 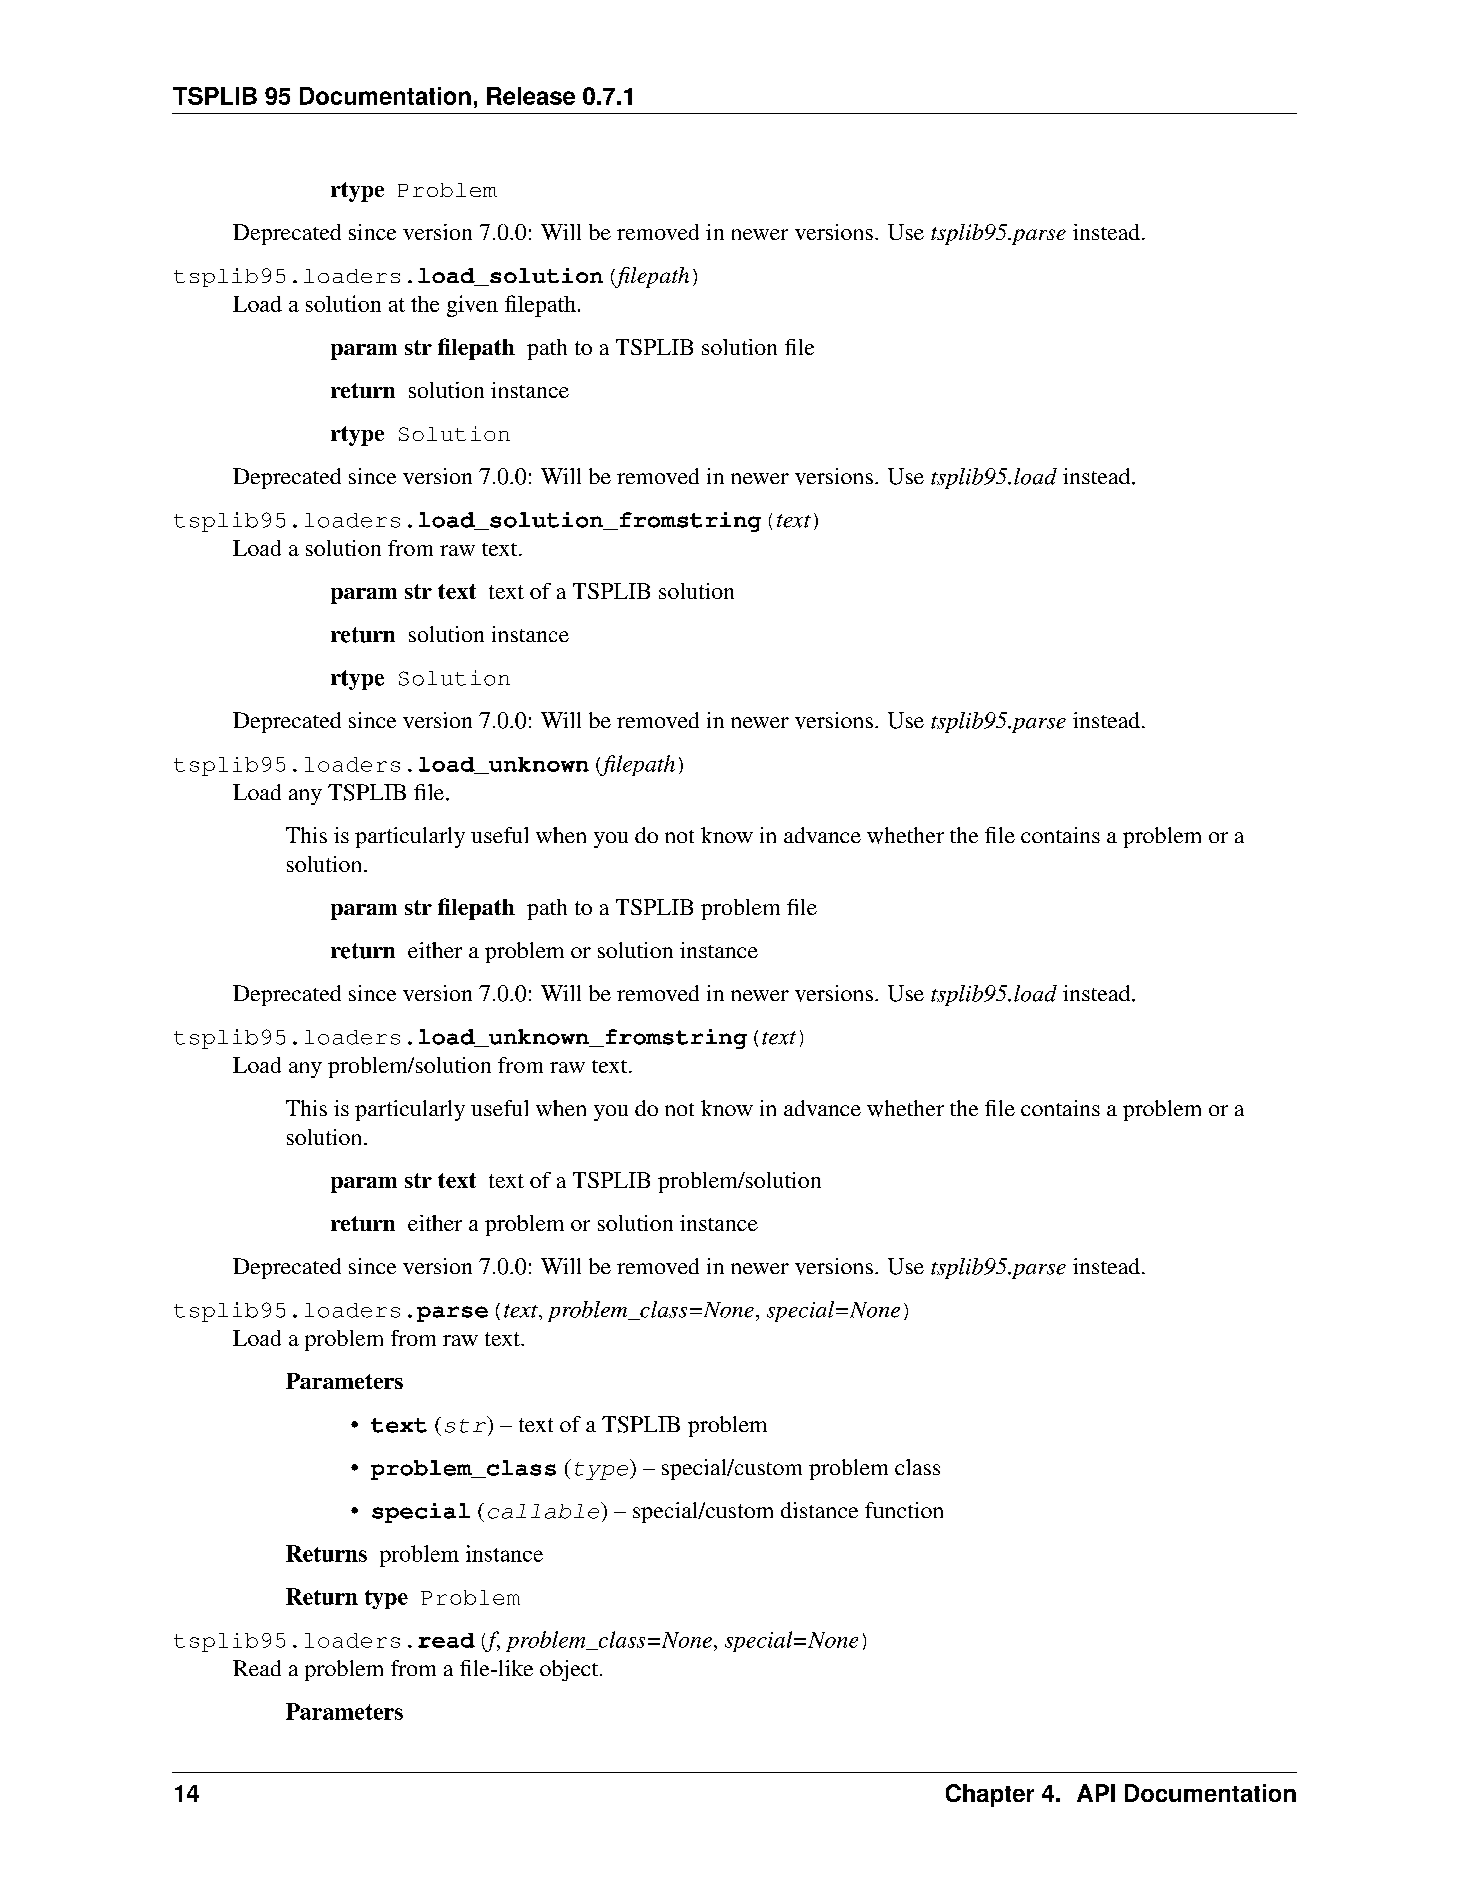 I want to click on object, so click(x=570, y=1670).
